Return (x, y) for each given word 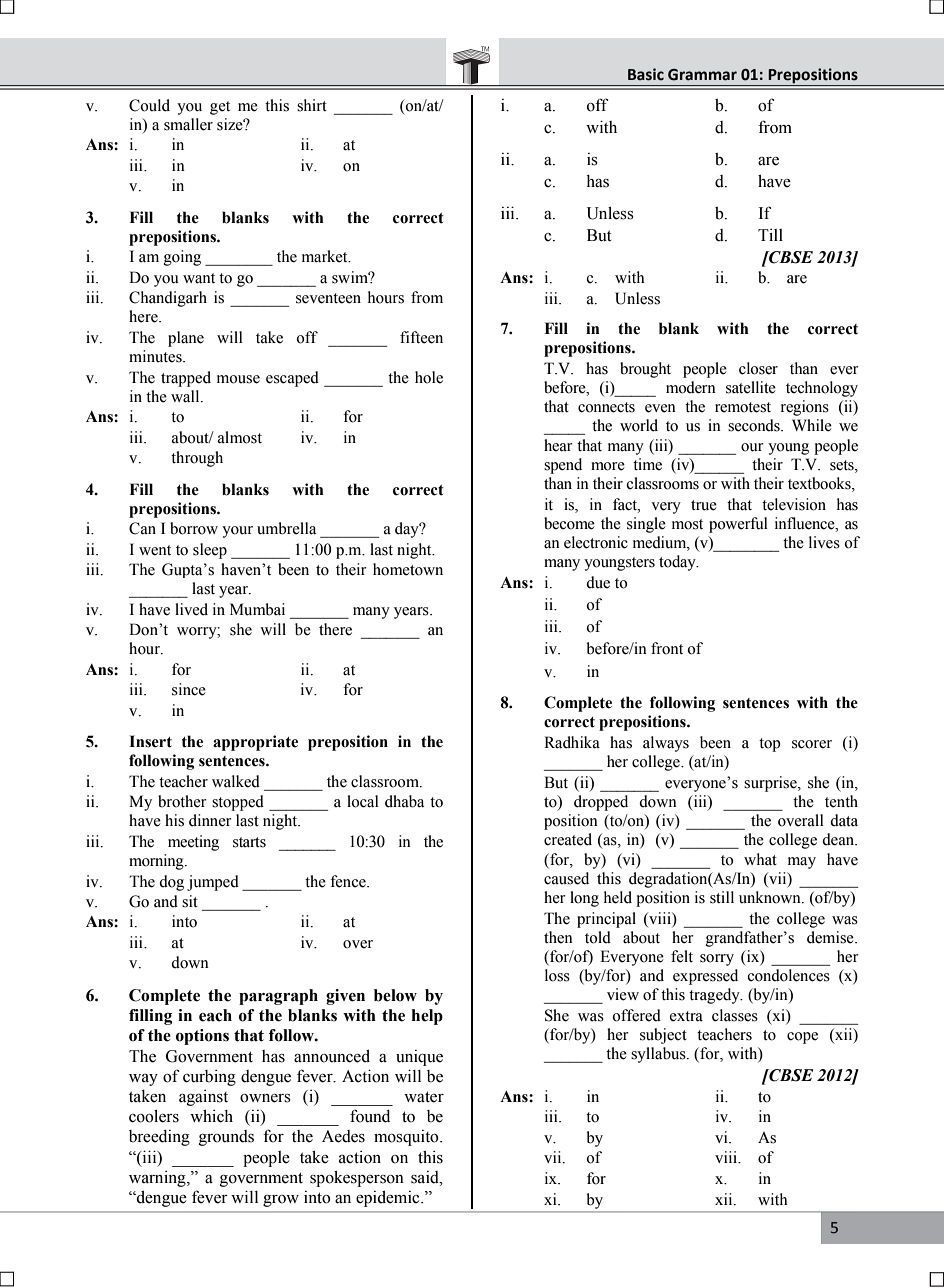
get (220, 108)
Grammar (702, 75)
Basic (646, 74)
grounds (226, 1138)
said (426, 1177)
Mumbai (257, 609)
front (667, 648)
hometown (408, 569)
